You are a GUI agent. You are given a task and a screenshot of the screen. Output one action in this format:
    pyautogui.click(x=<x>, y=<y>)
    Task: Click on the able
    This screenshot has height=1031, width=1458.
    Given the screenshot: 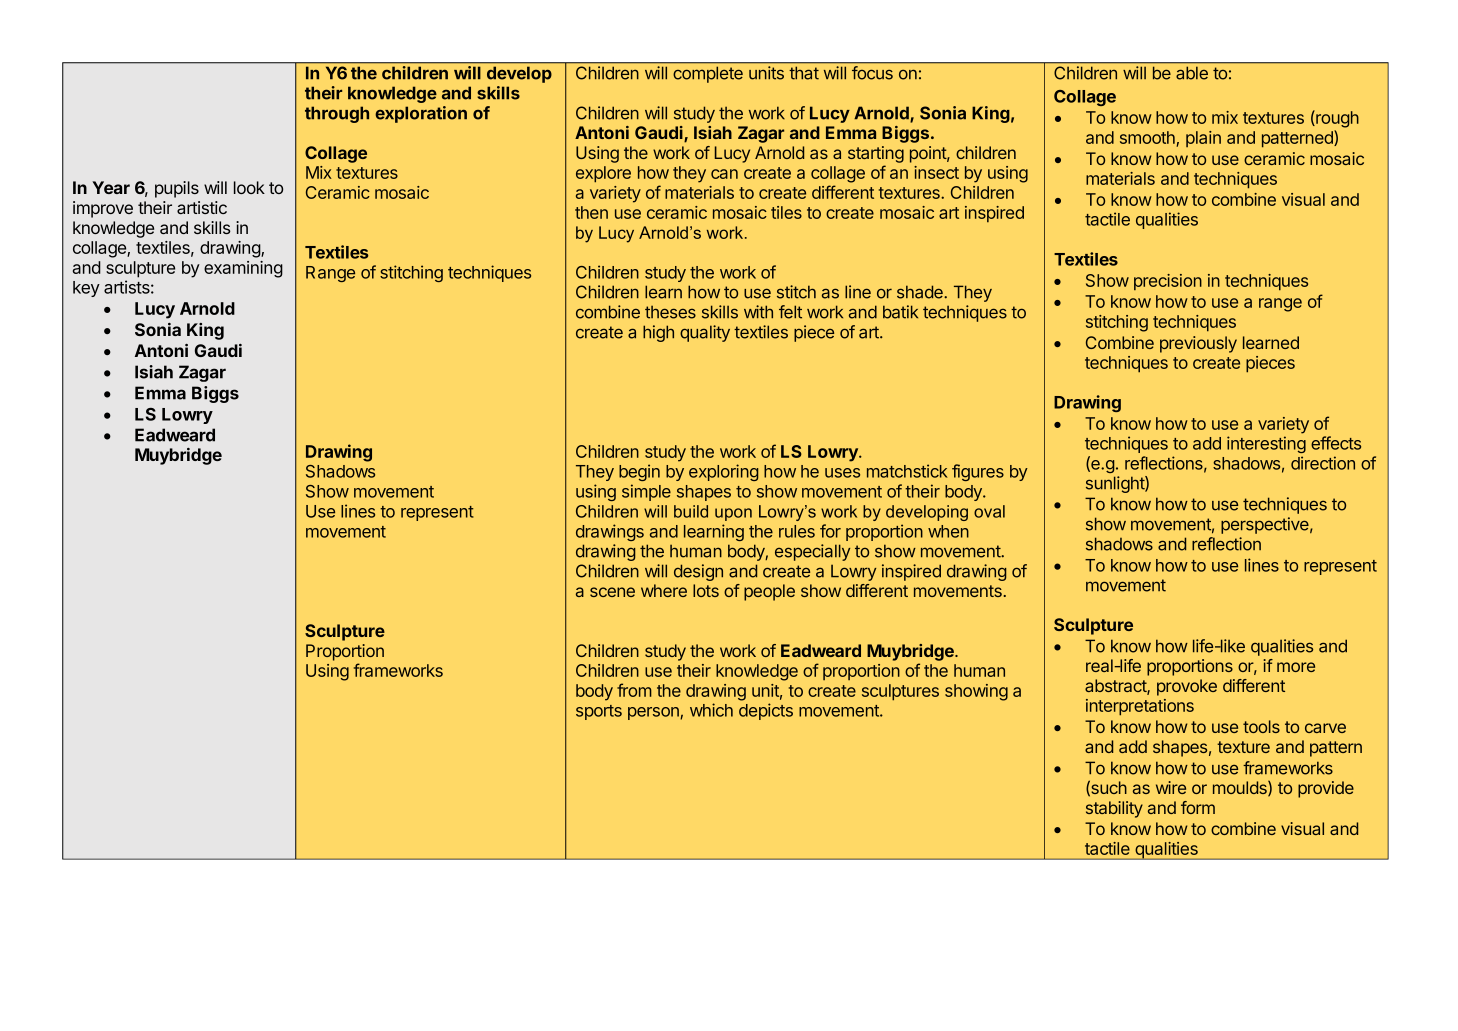 What is the action you would take?
    pyautogui.click(x=1192, y=73)
